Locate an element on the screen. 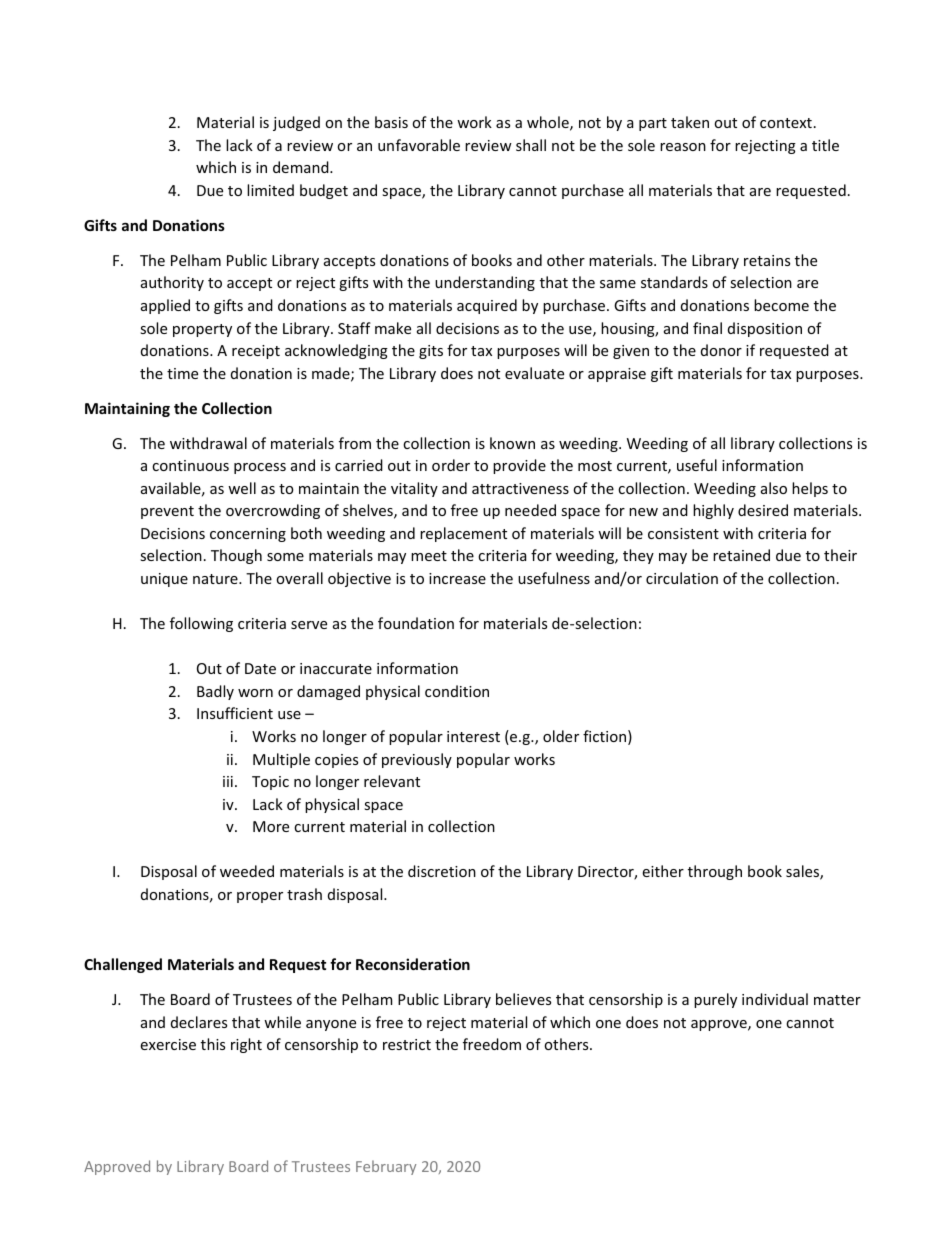 This screenshot has width=952, height=1233. order is located at coordinates (451, 465).
